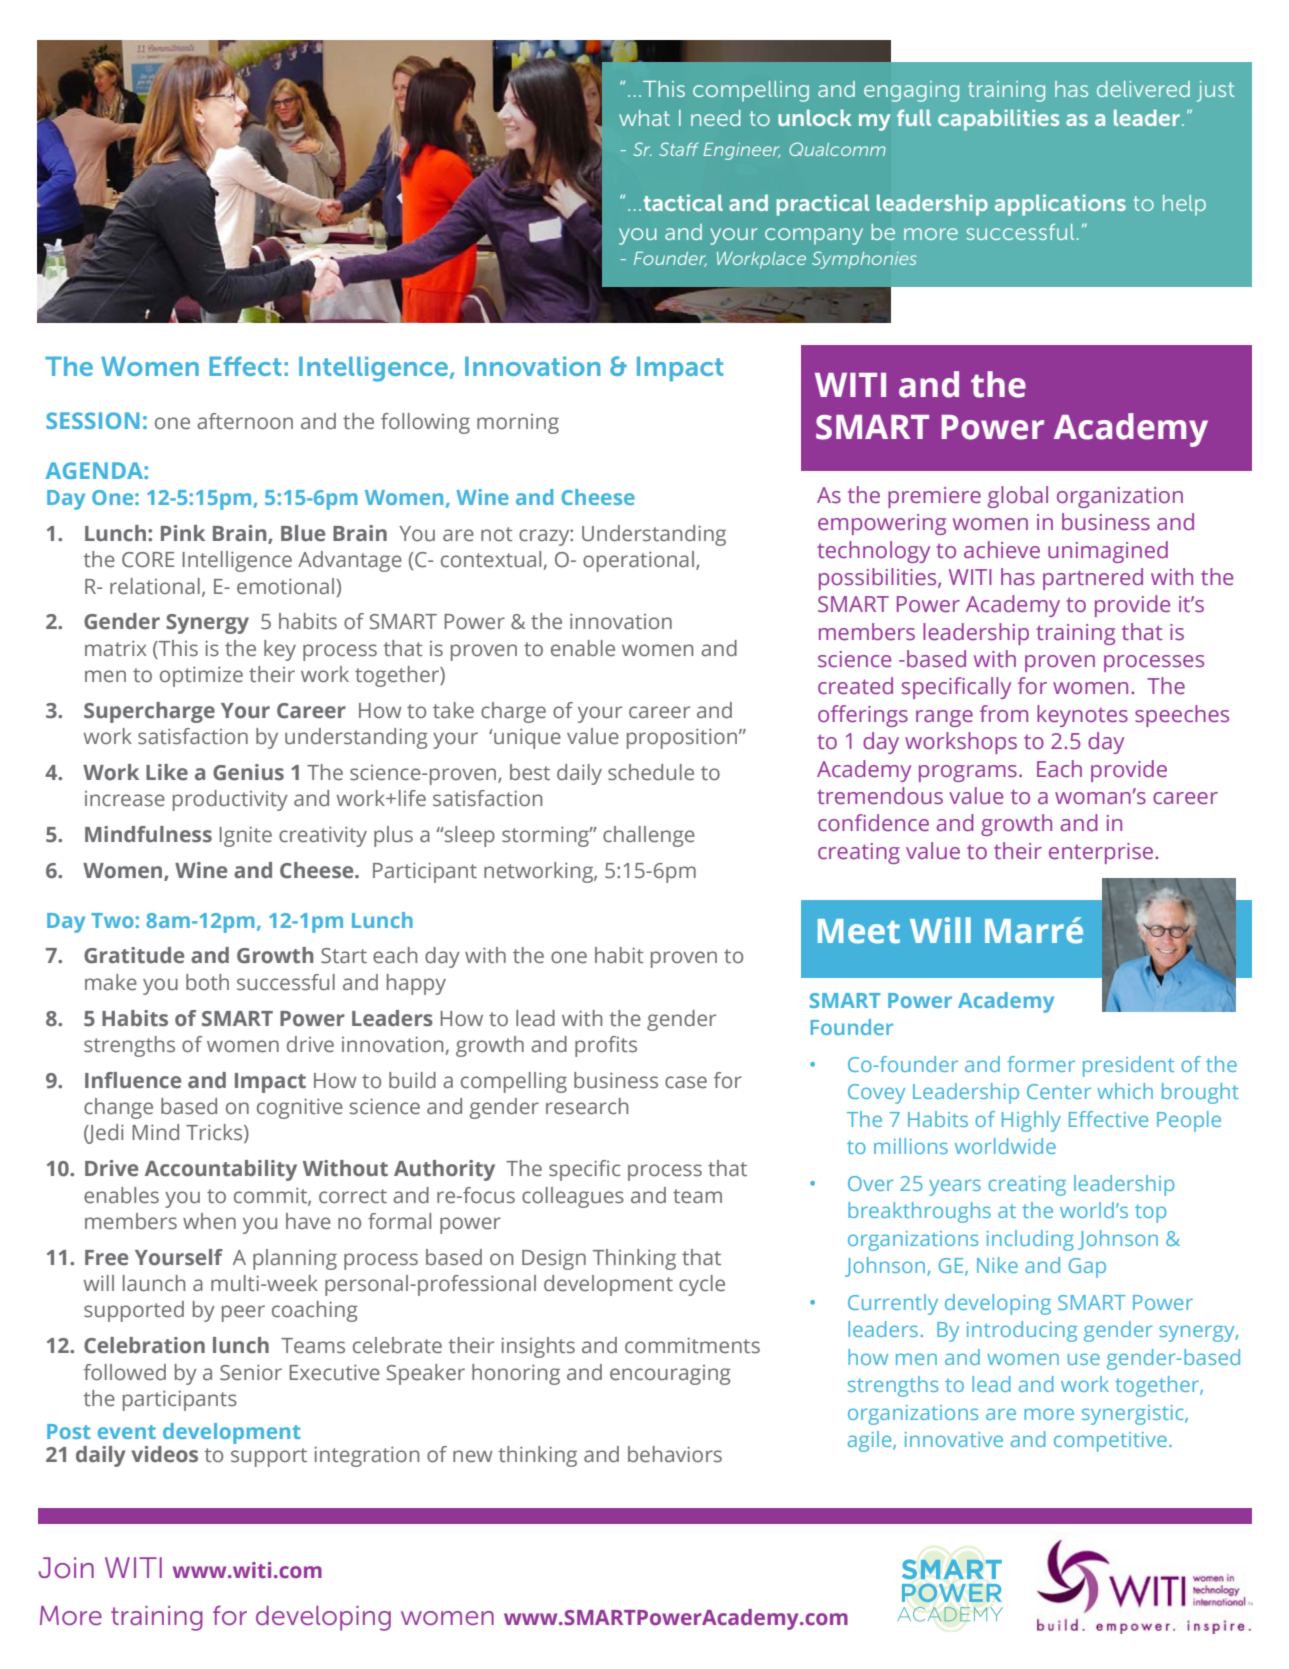 The width and height of the screenshot is (1289, 1669). What do you see at coordinates (518, 424) in the screenshot?
I see `morning` at bounding box center [518, 424].
